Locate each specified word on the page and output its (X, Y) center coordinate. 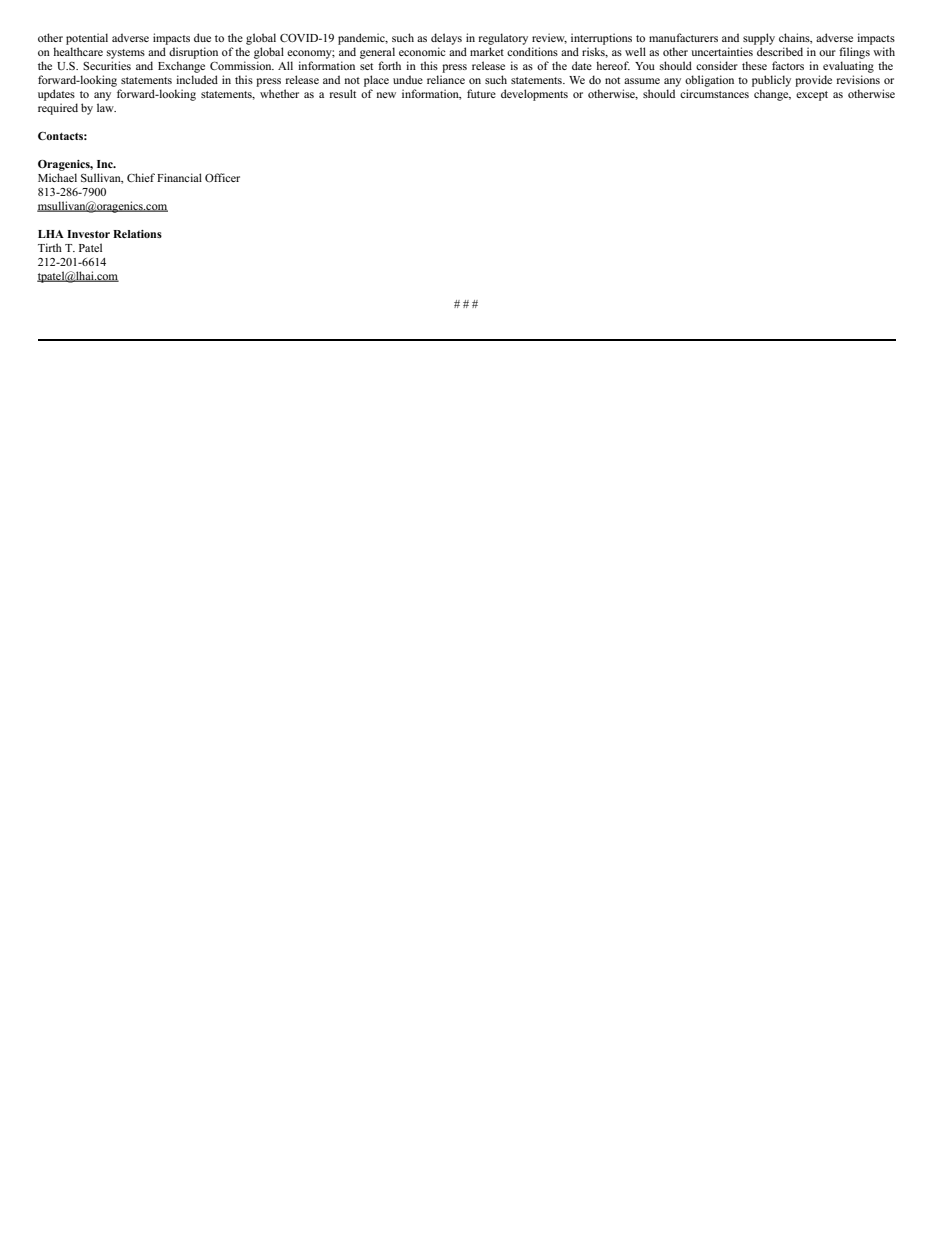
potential (87, 39)
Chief (141, 177)
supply (759, 39)
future (481, 93)
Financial (179, 177)
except (812, 96)
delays (446, 39)
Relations (137, 234)
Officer (222, 177)
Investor (88, 234)
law (106, 107)
